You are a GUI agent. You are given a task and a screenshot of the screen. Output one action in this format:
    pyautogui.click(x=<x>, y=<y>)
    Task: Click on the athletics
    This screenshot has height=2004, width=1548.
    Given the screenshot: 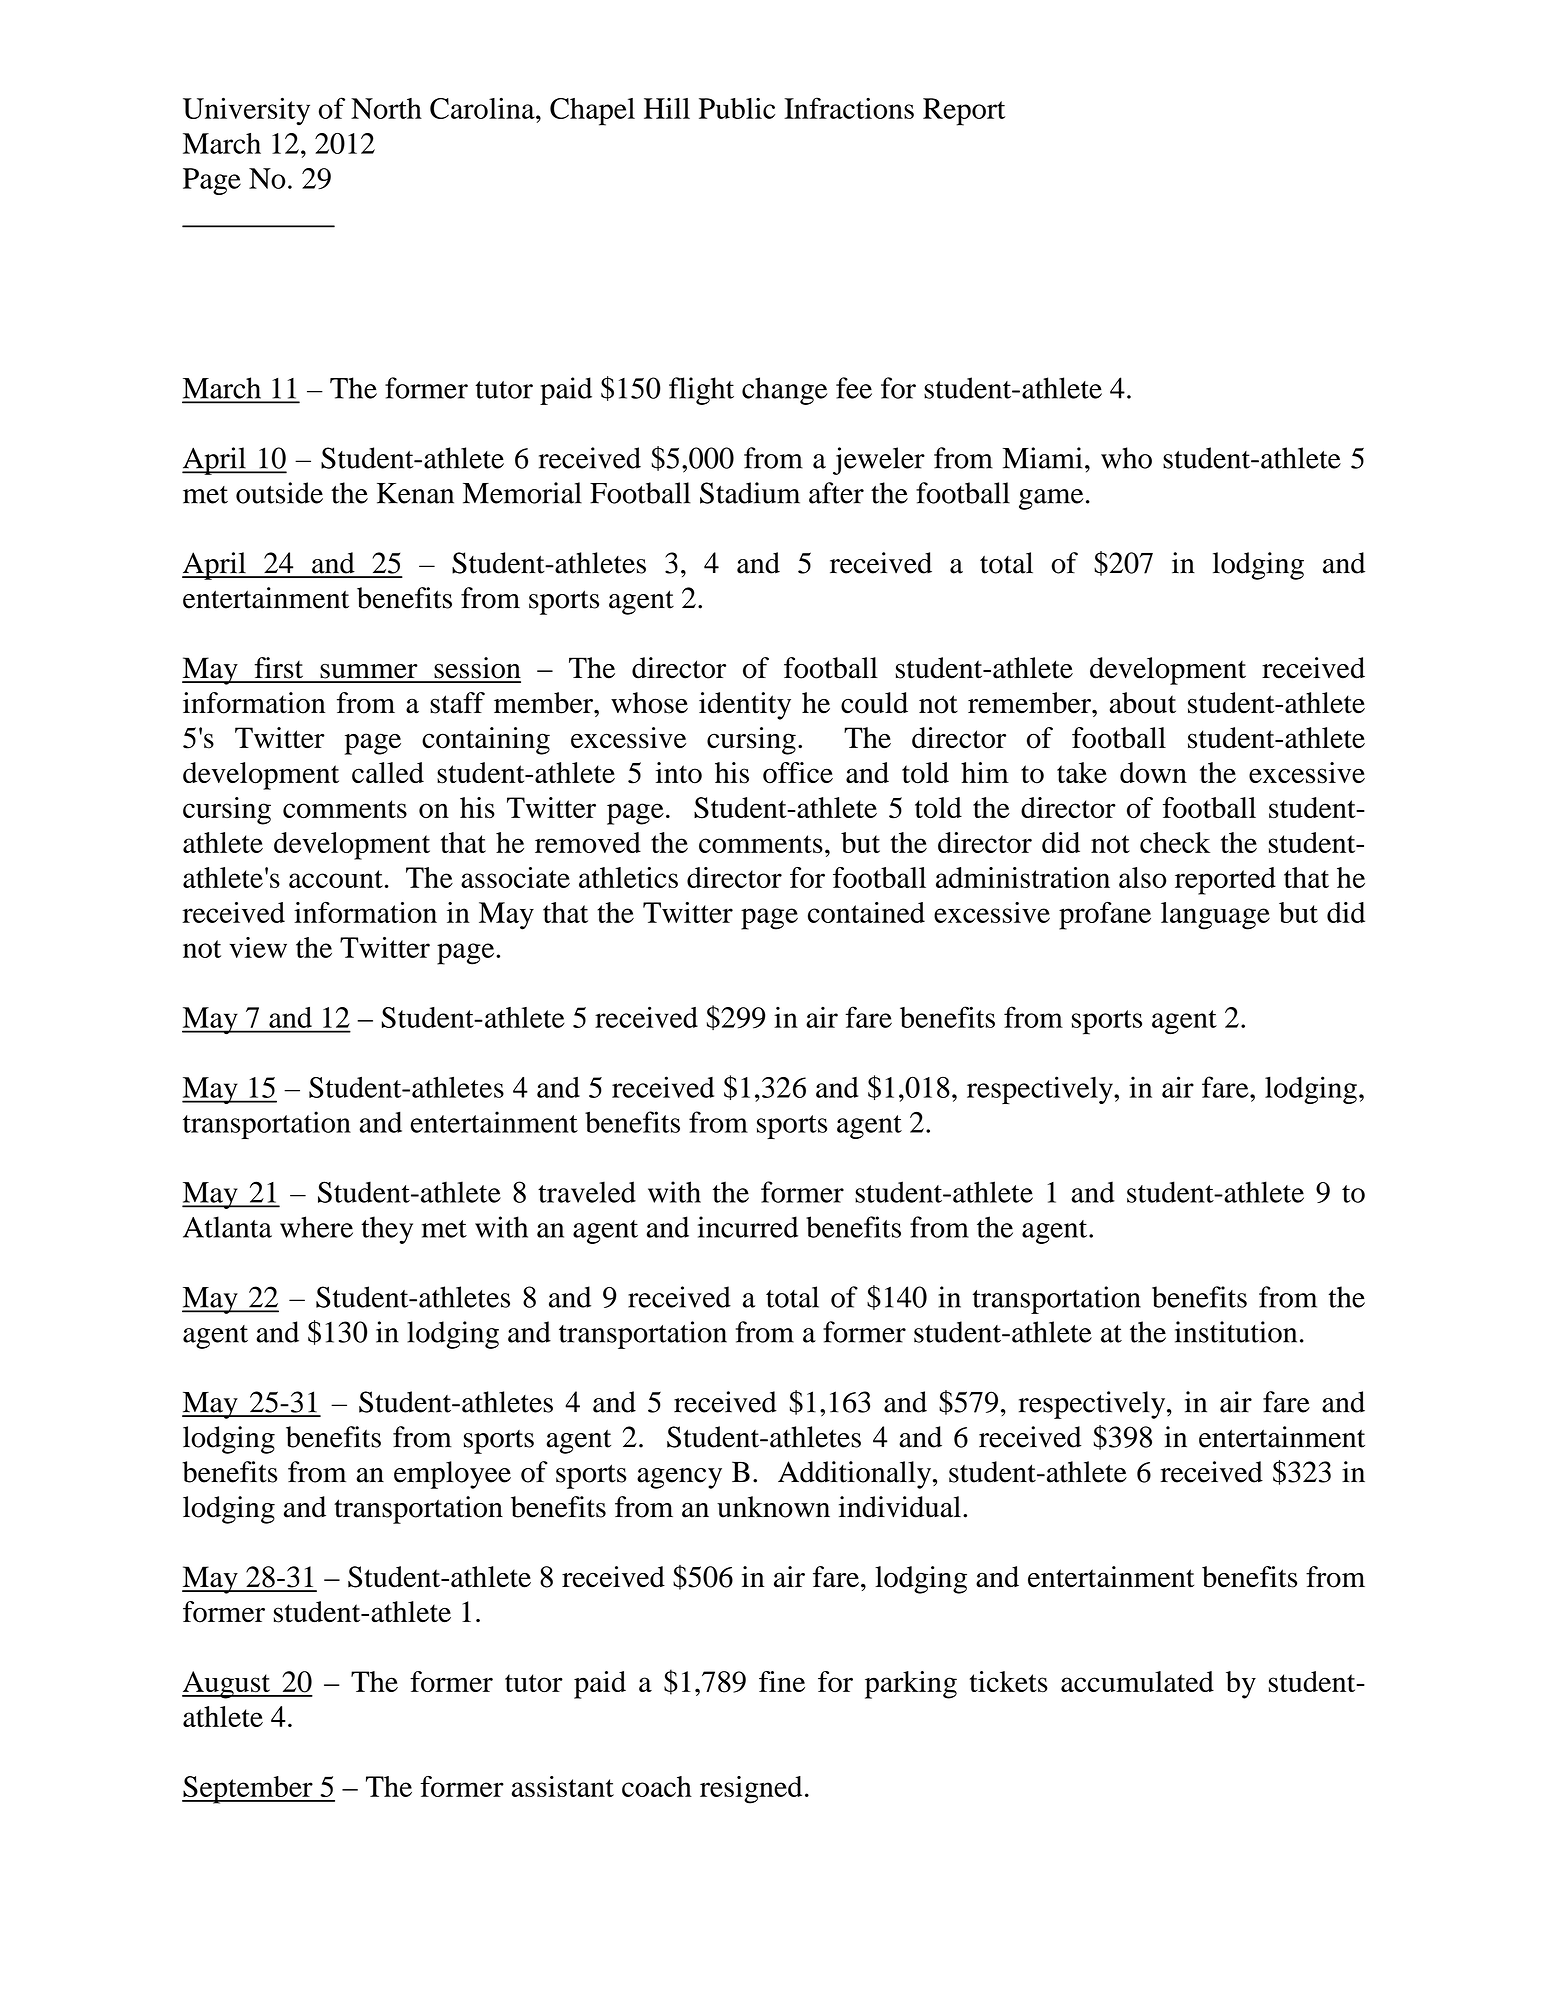 What is the action you would take?
    pyautogui.click(x=628, y=877)
